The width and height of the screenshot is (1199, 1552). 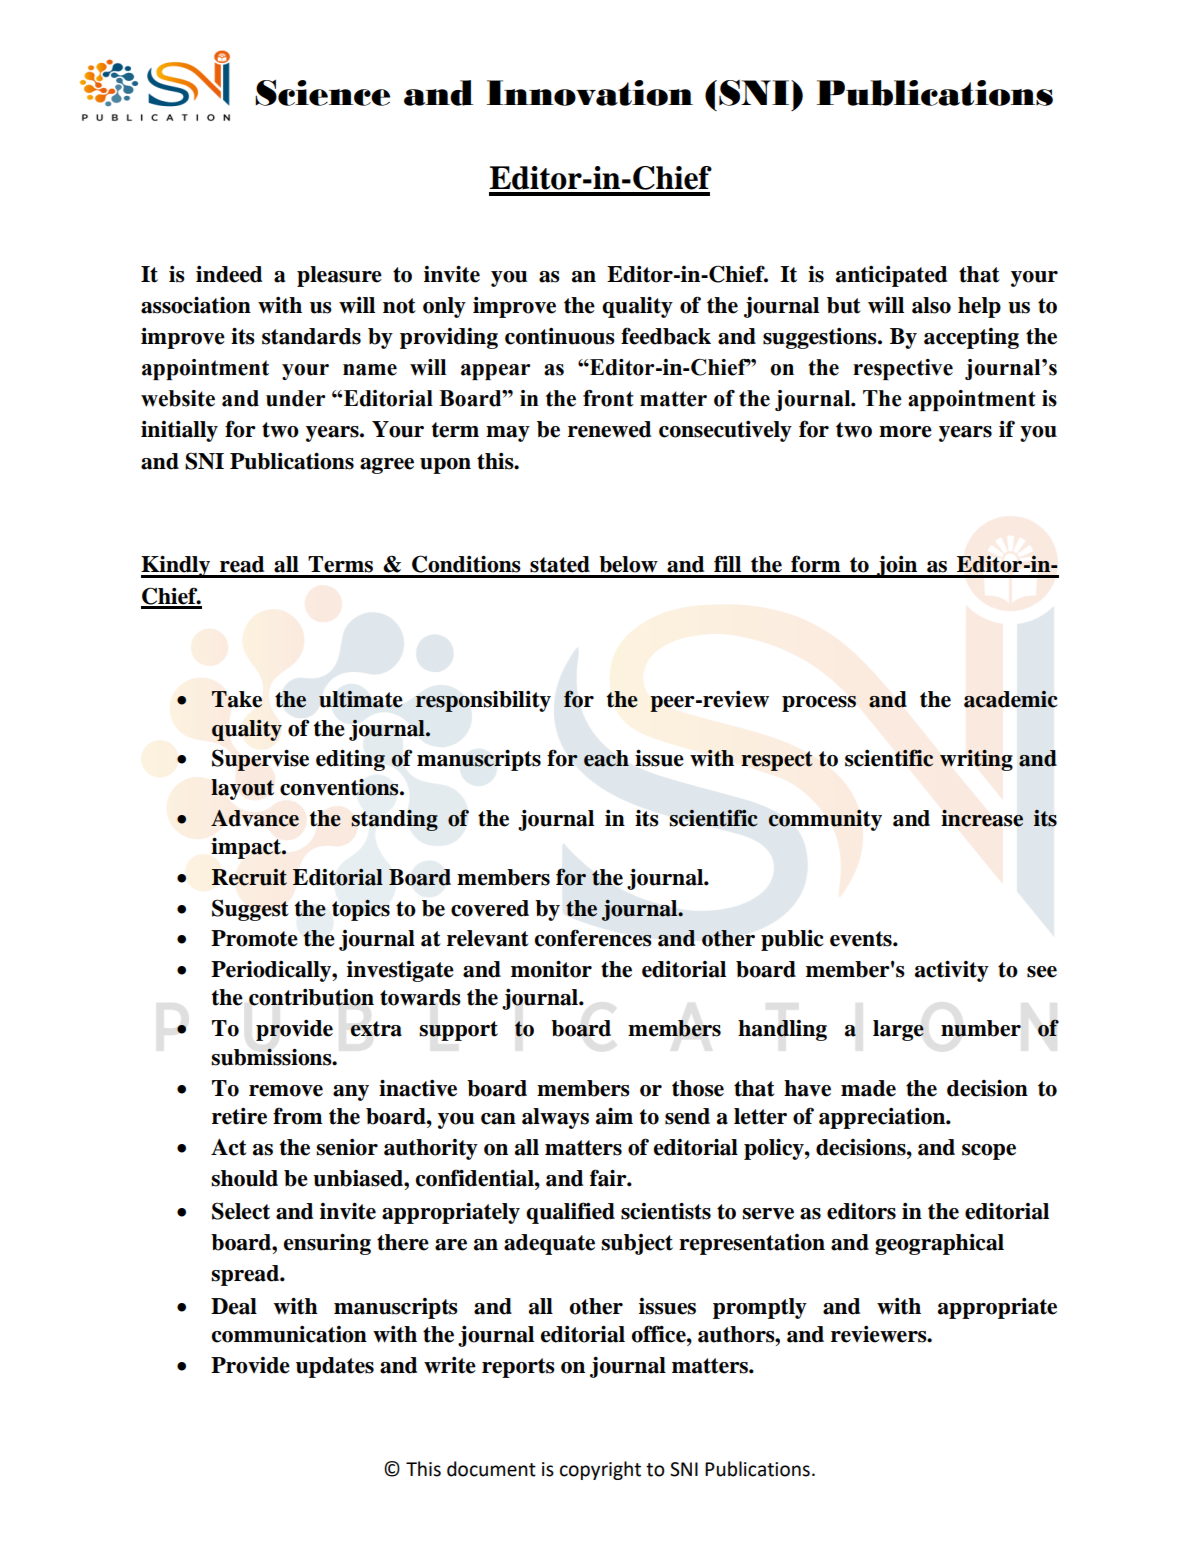 I want to click on copyright, so click(x=600, y=1470).
